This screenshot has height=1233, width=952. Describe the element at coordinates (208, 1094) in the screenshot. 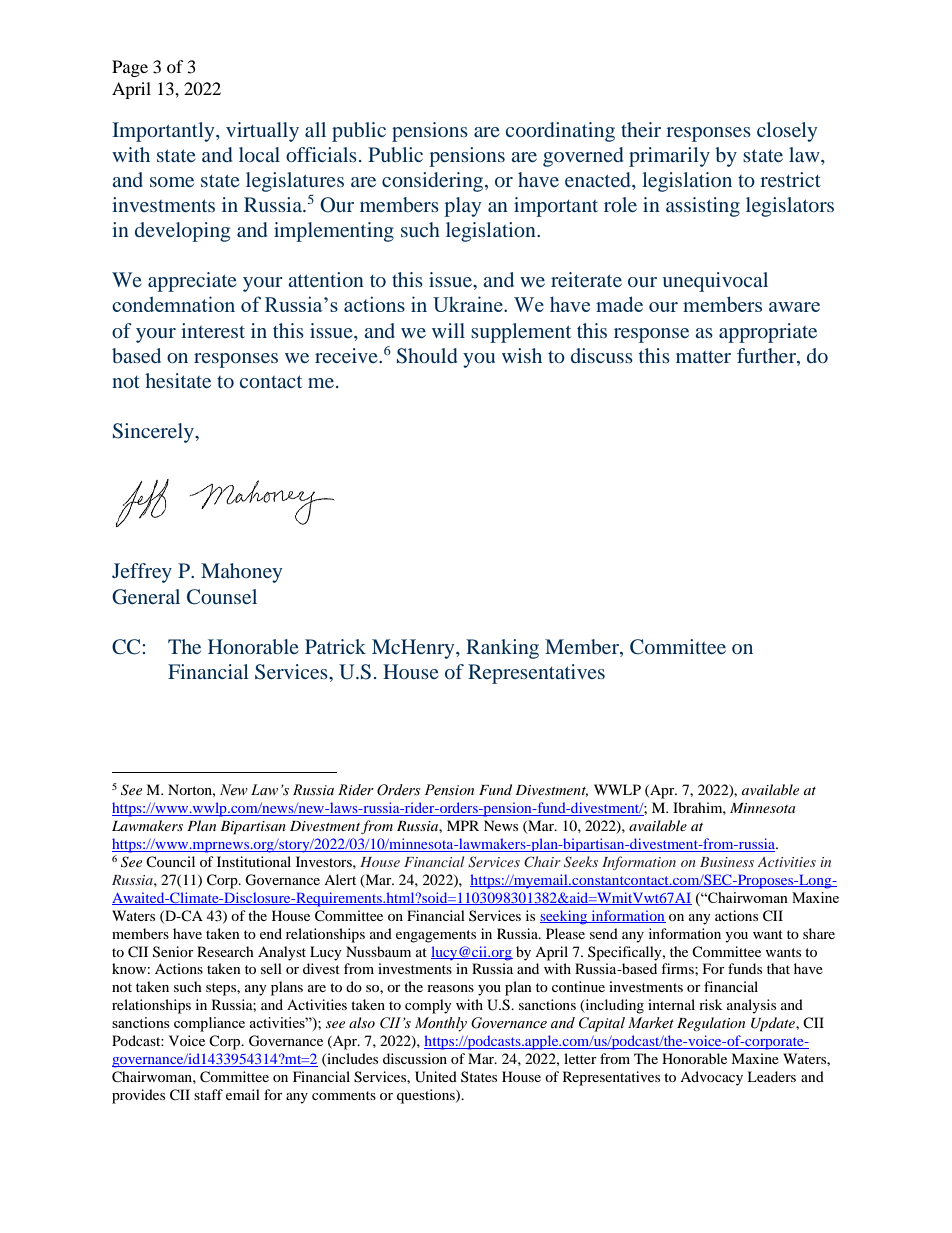

I see `staff` at that location.
